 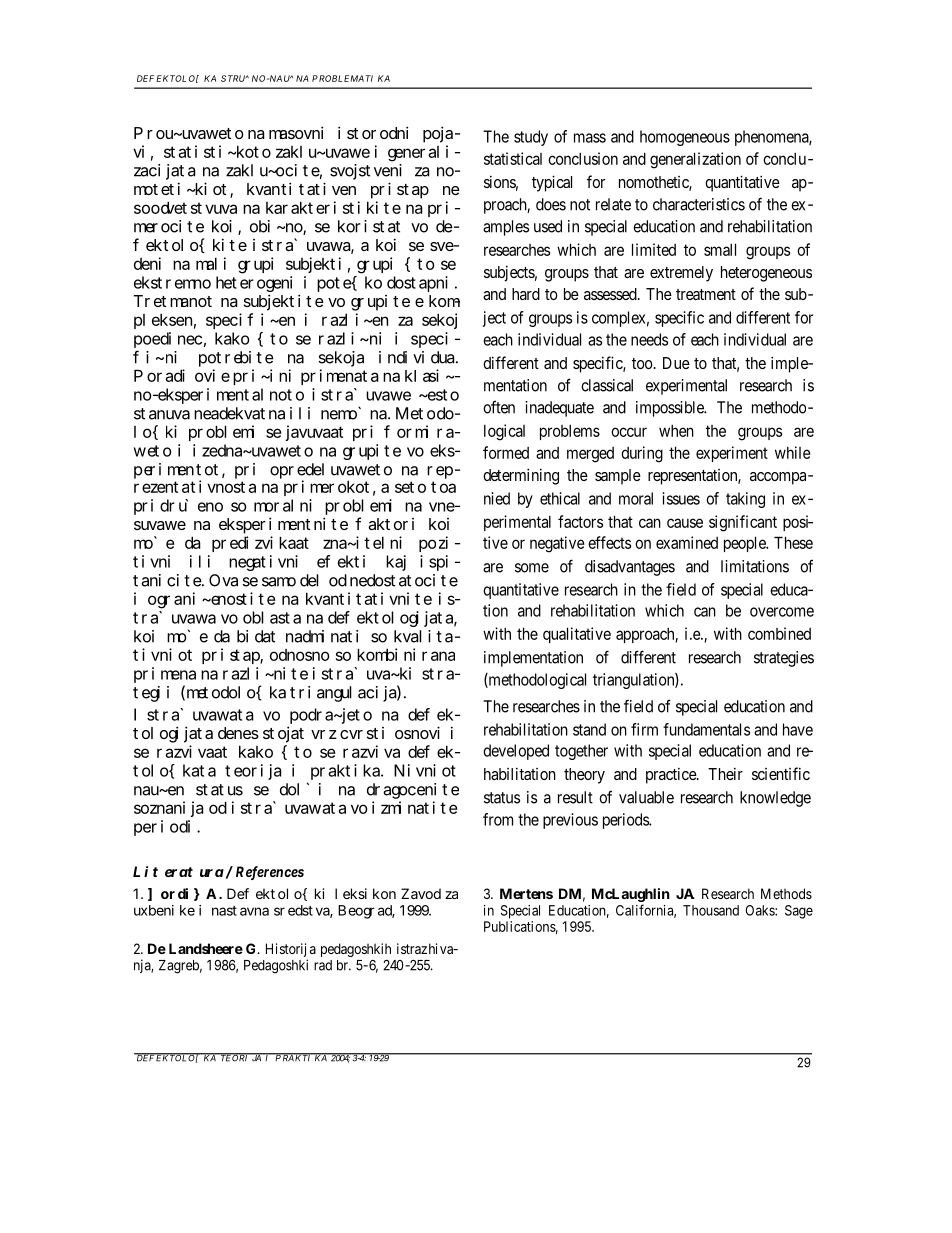 I want to click on References, so click(x=270, y=873).
